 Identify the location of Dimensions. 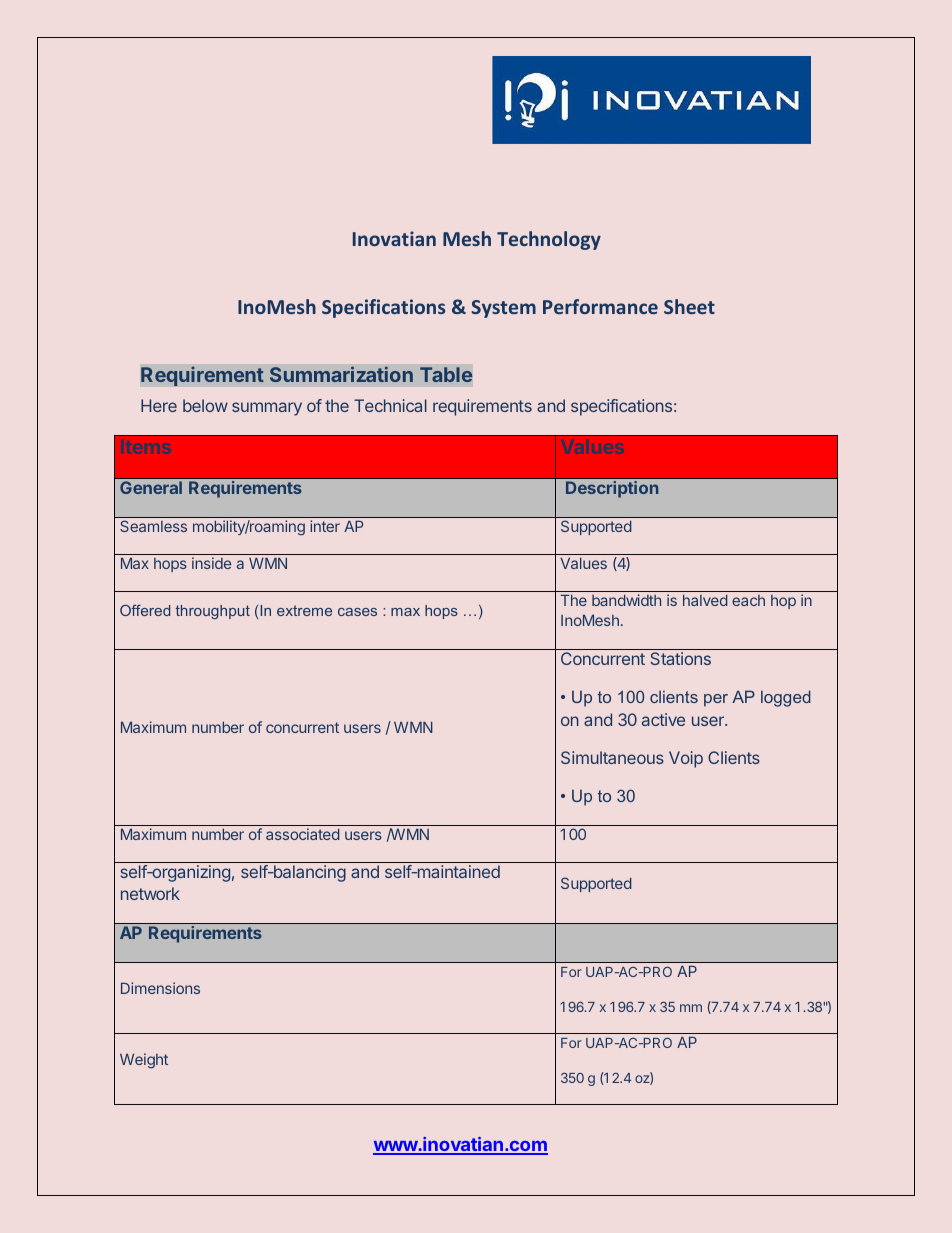
(160, 988).
